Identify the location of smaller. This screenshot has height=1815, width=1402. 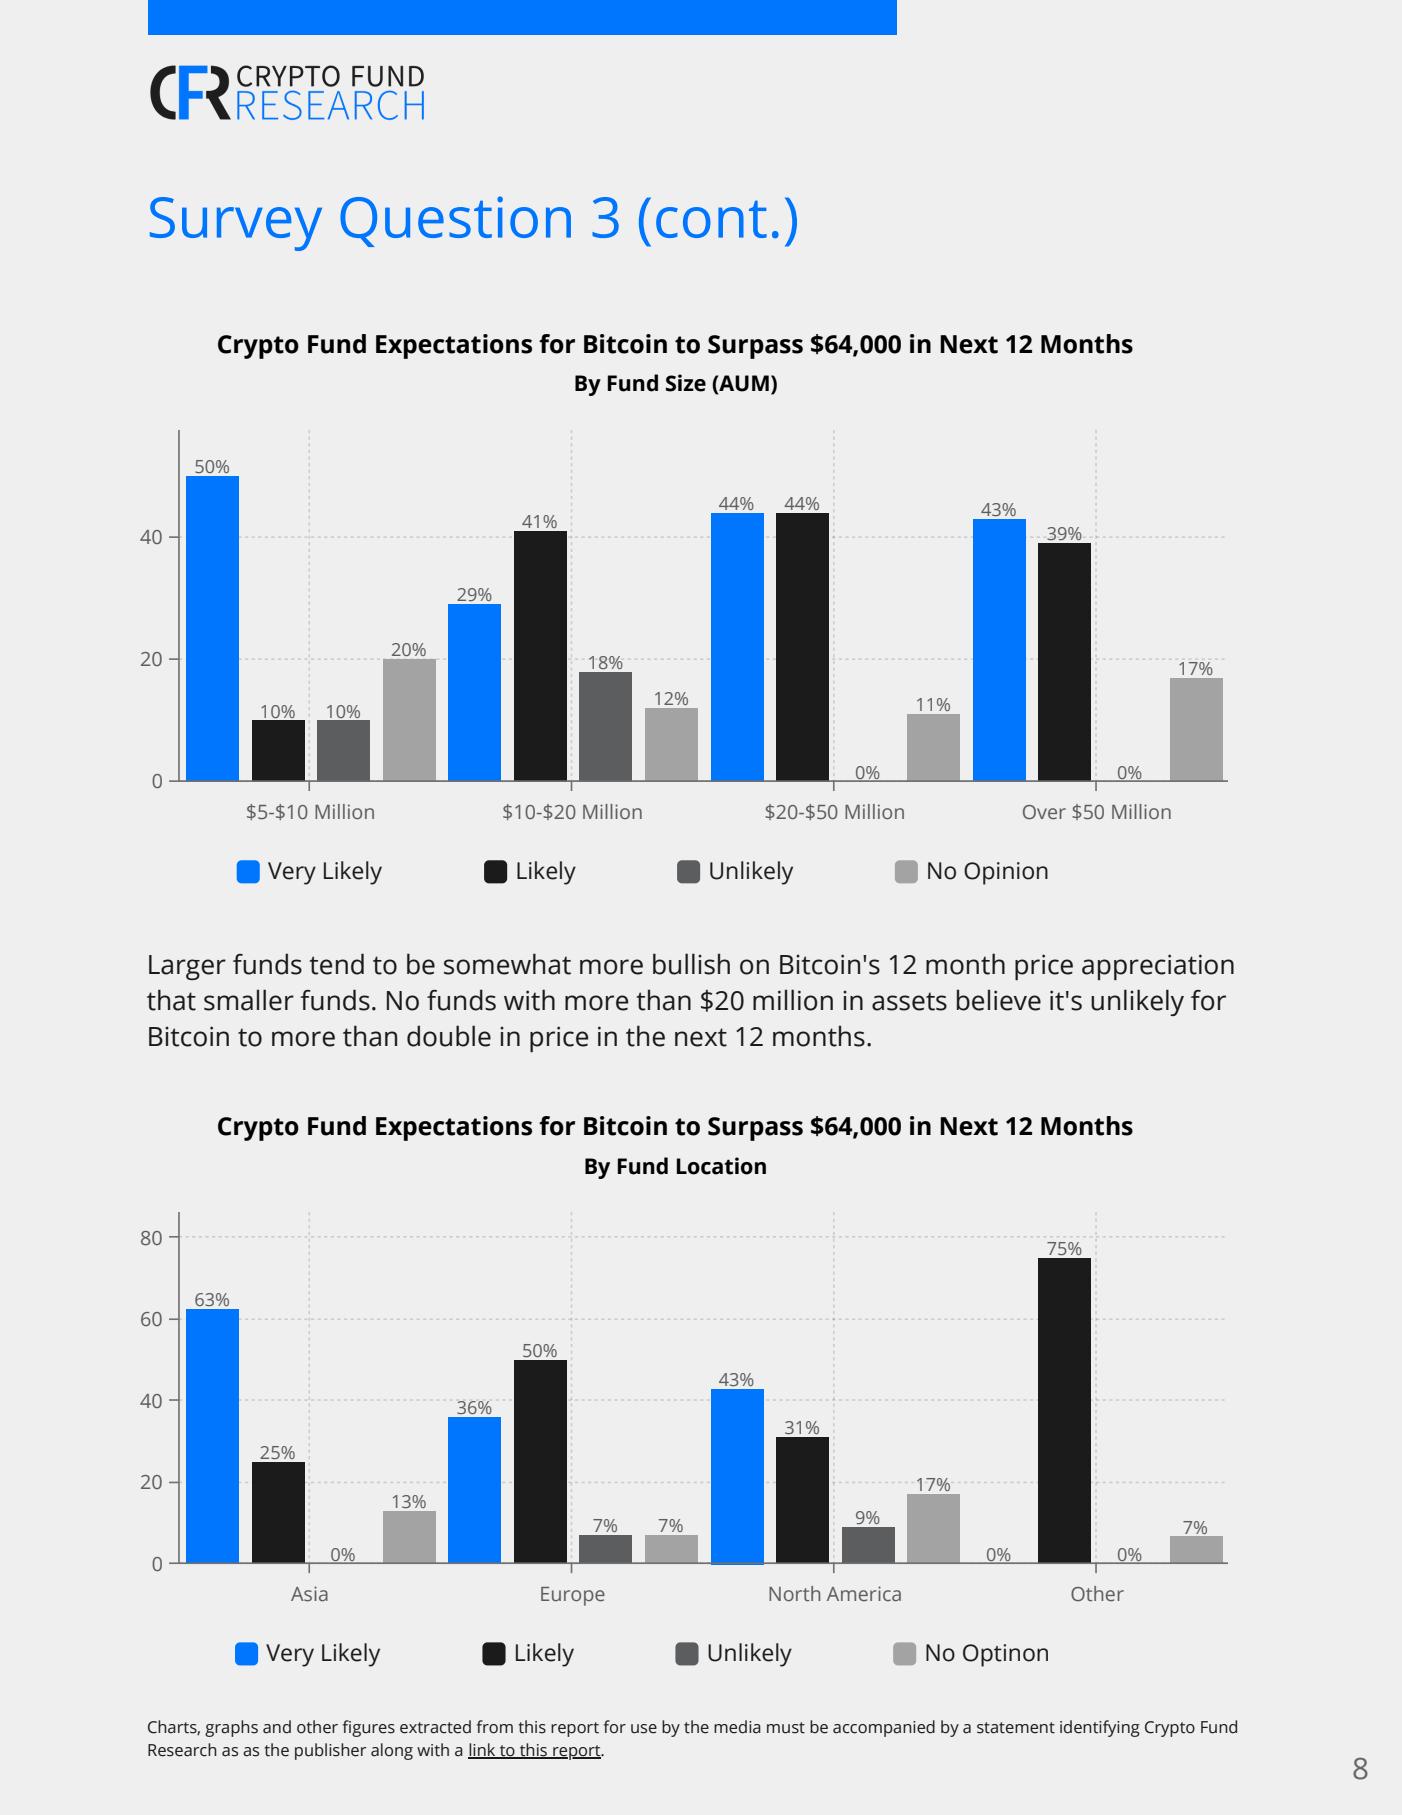
(249, 1000).
